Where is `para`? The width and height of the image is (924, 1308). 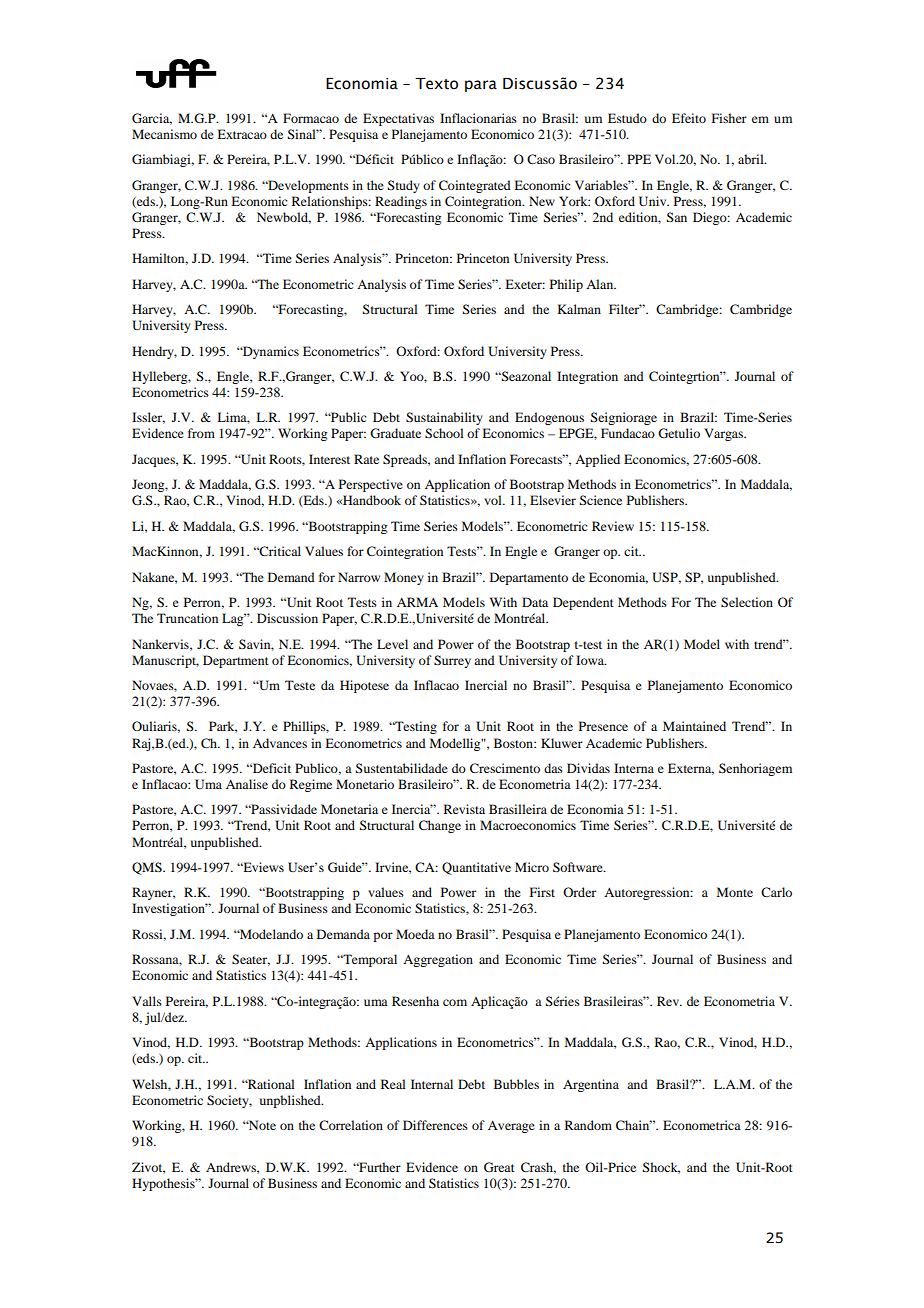 para is located at coordinates (481, 86).
